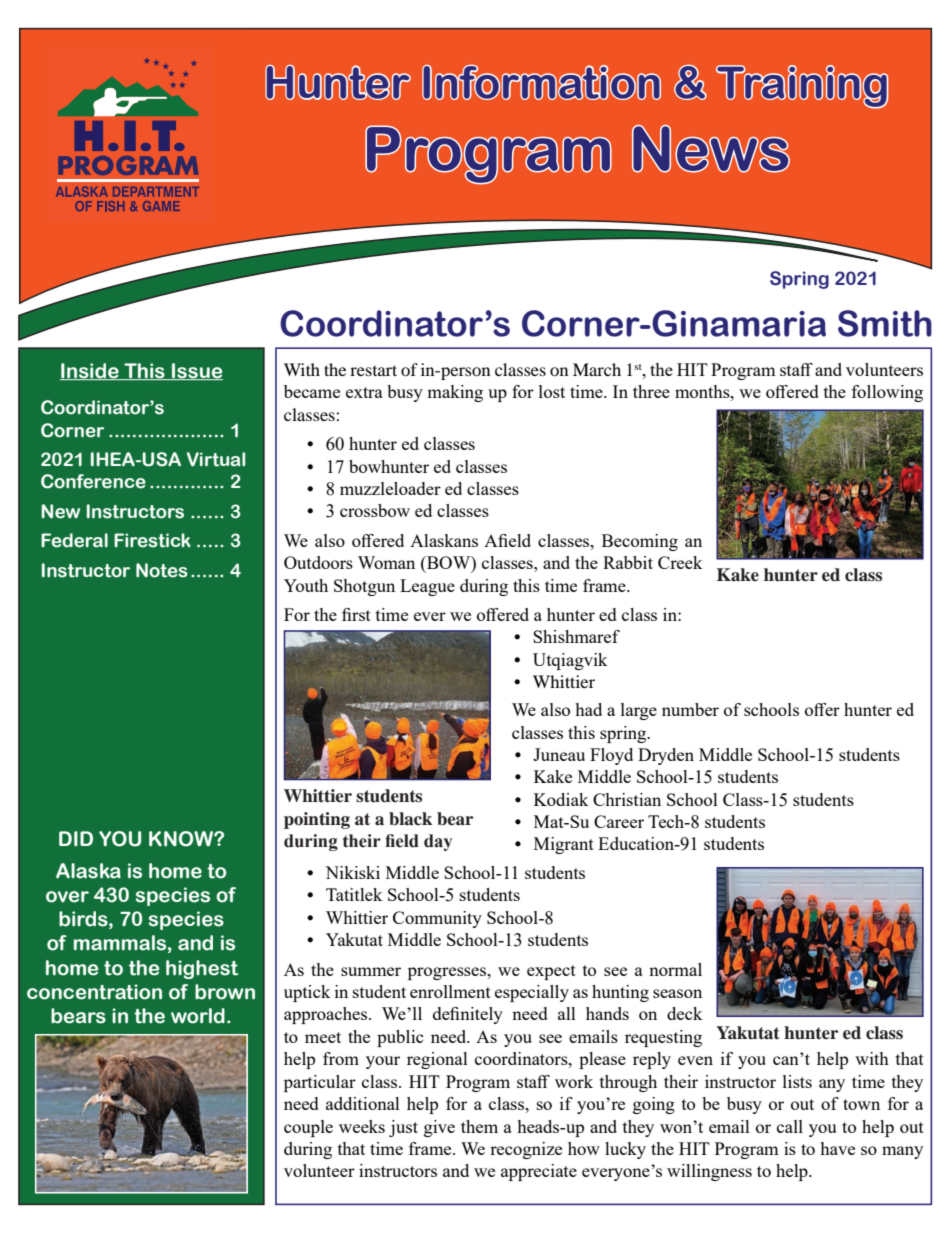 Image resolution: width=952 pixels, height=1233 pixels. What do you see at coordinates (308, 1128) in the page?
I see `couple` at bounding box center [308, 1128].
